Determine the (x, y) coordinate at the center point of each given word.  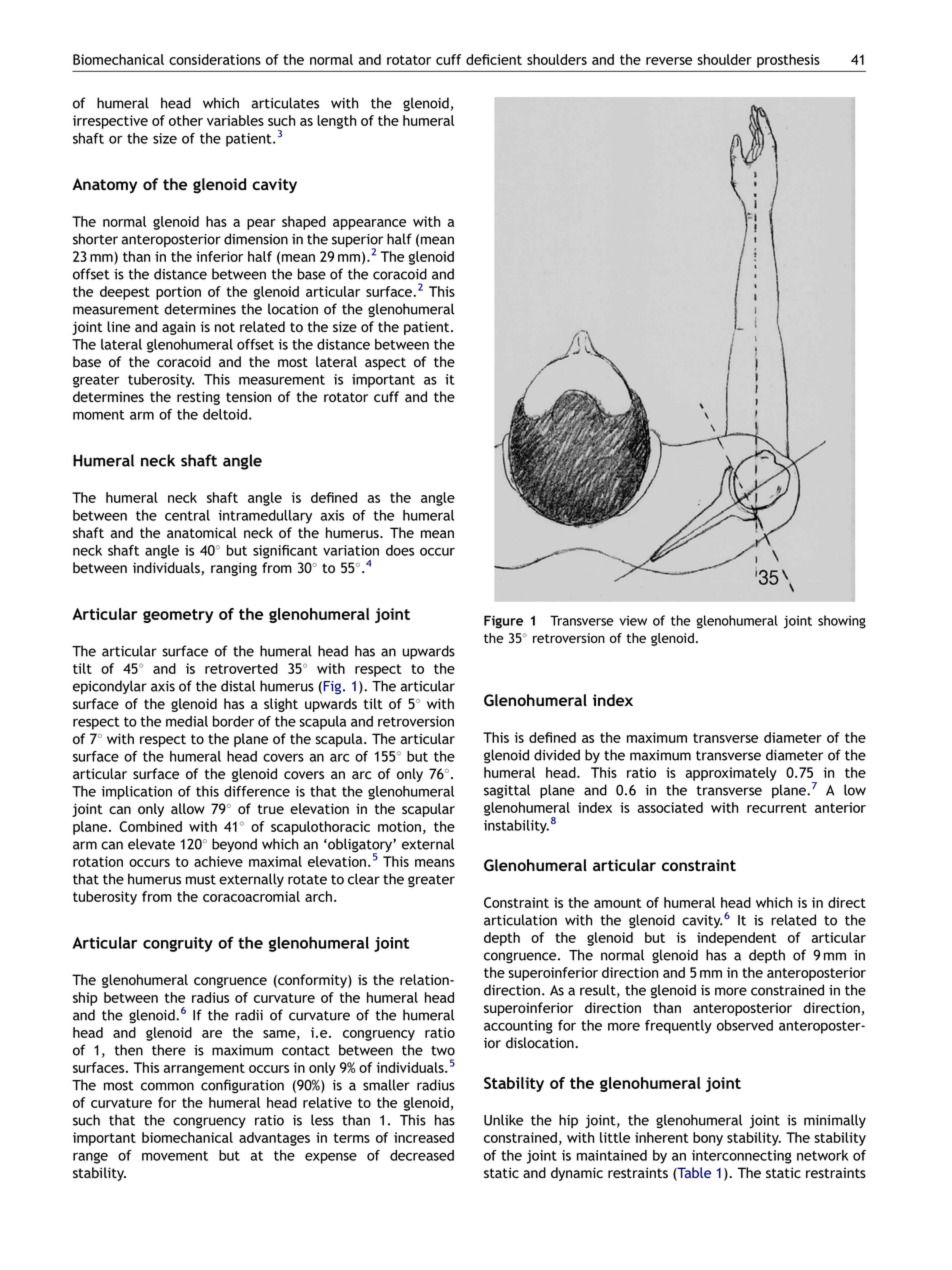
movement (175, 1156)
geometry (178, 616)
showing (842, 622)
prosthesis (788, 61)
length (336, 122)
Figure (503, 622)
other (186, 120)
